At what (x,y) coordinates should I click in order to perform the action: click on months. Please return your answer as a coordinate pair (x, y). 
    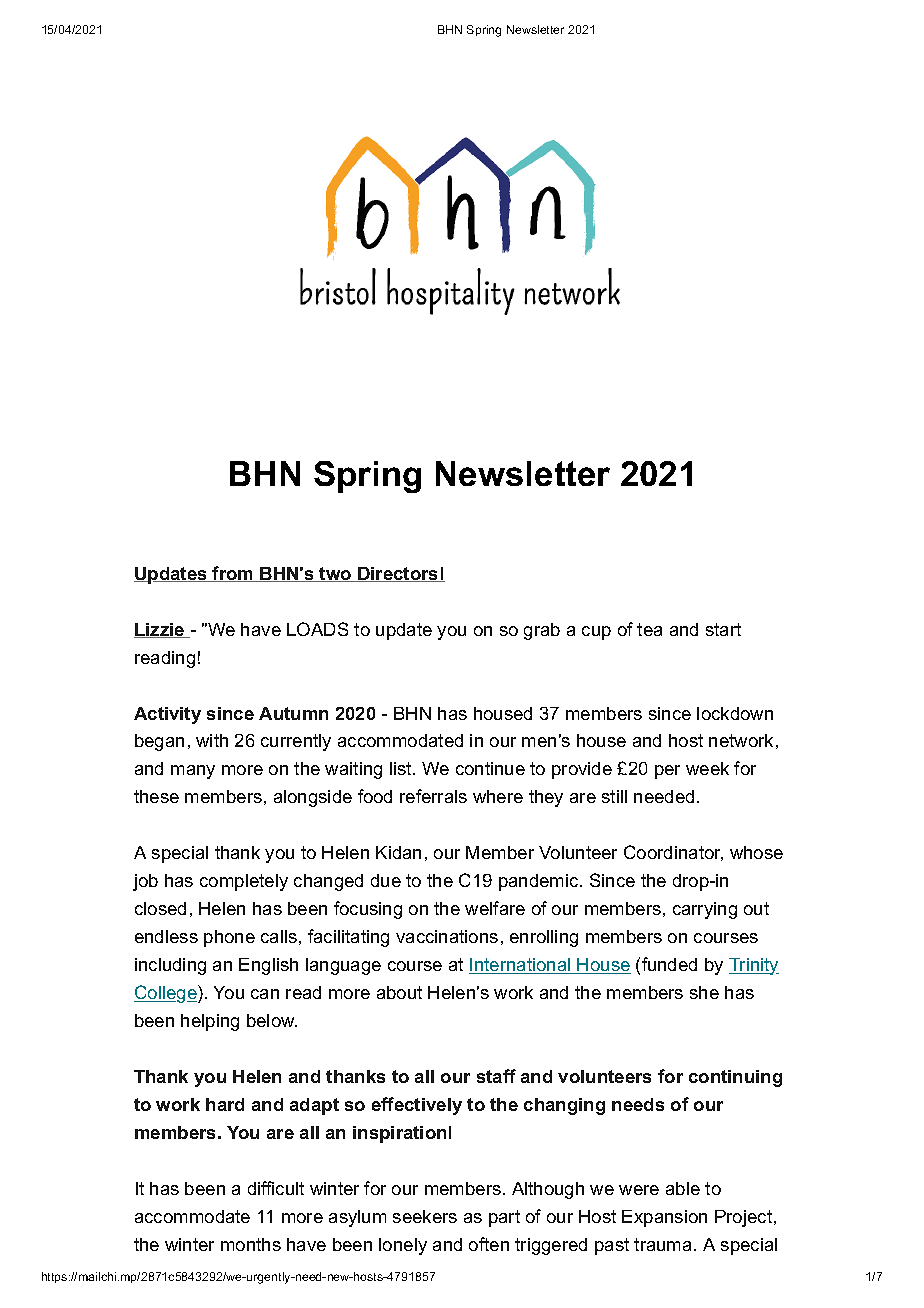
    Looking at the image, I should click on (251, 1244).
